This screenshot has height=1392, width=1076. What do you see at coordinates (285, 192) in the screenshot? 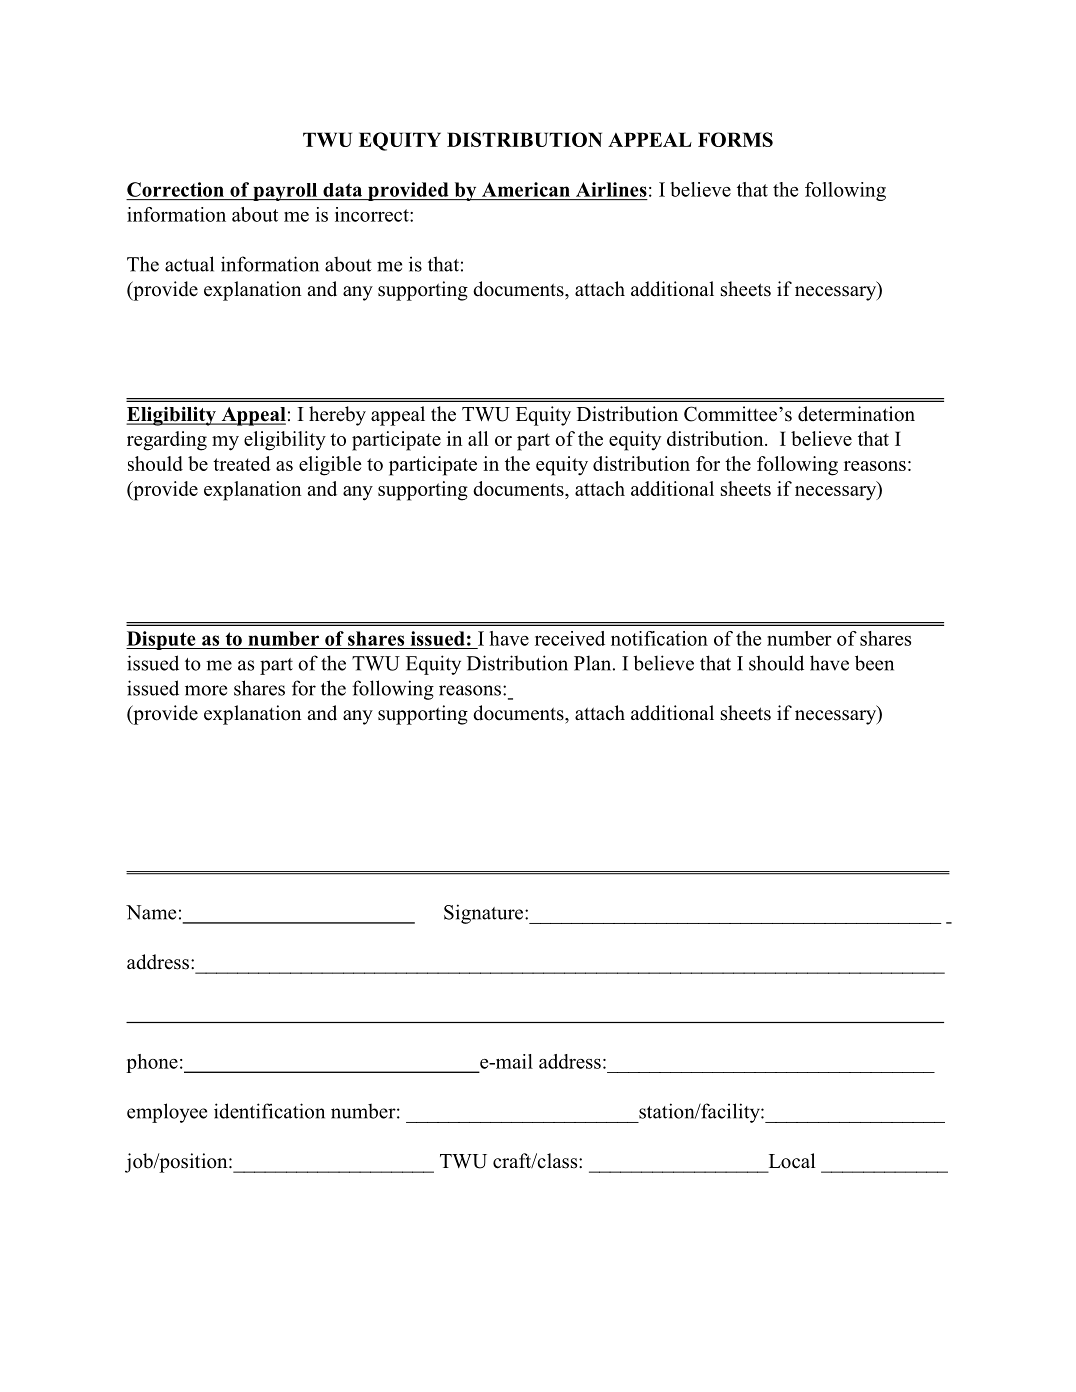
I see `payroll` at bounding box center [285, 192].
